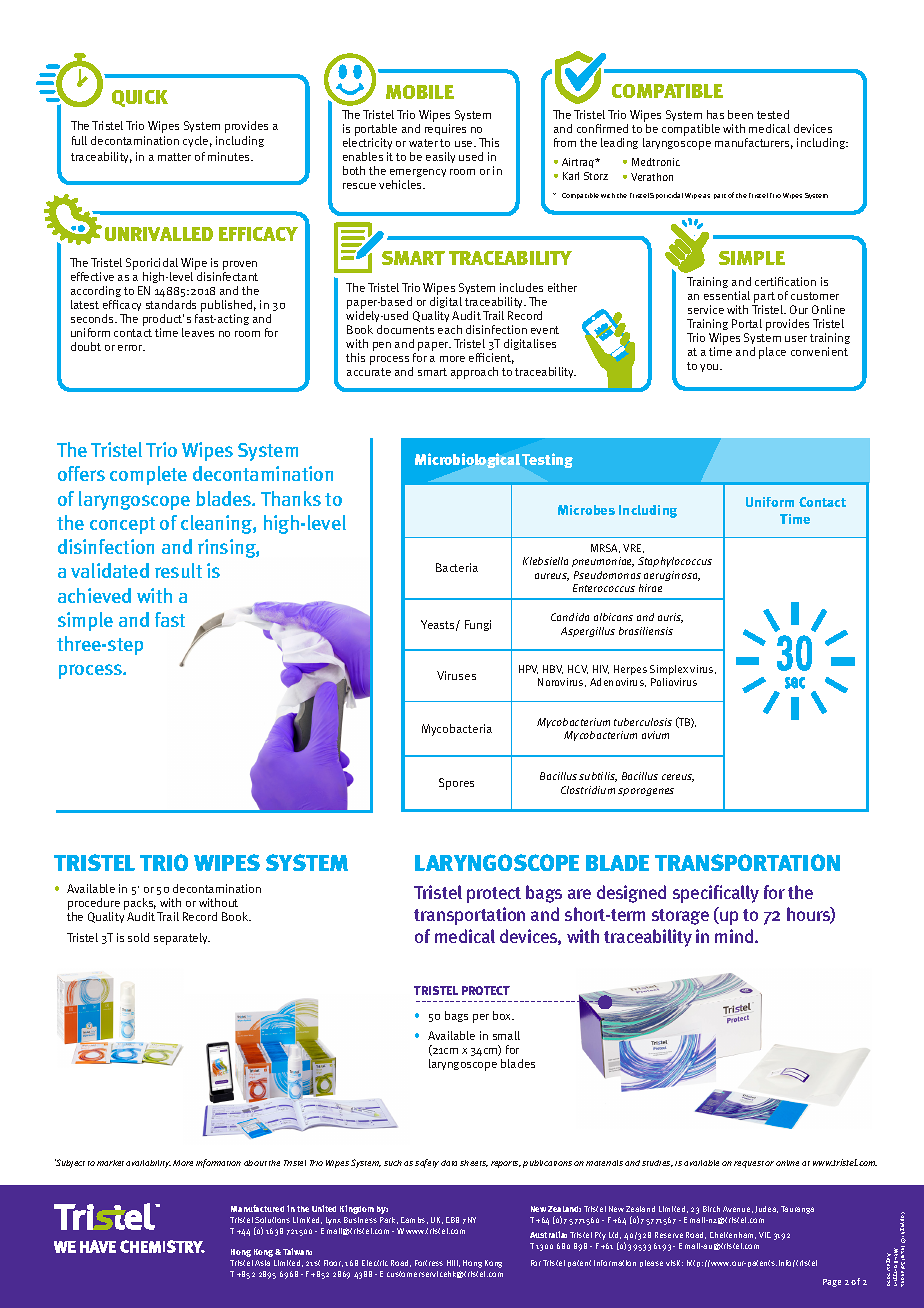  What do you see at coordinates (740, 114) in the screenshot?
I see `been` at bounding box center [740, 114].
